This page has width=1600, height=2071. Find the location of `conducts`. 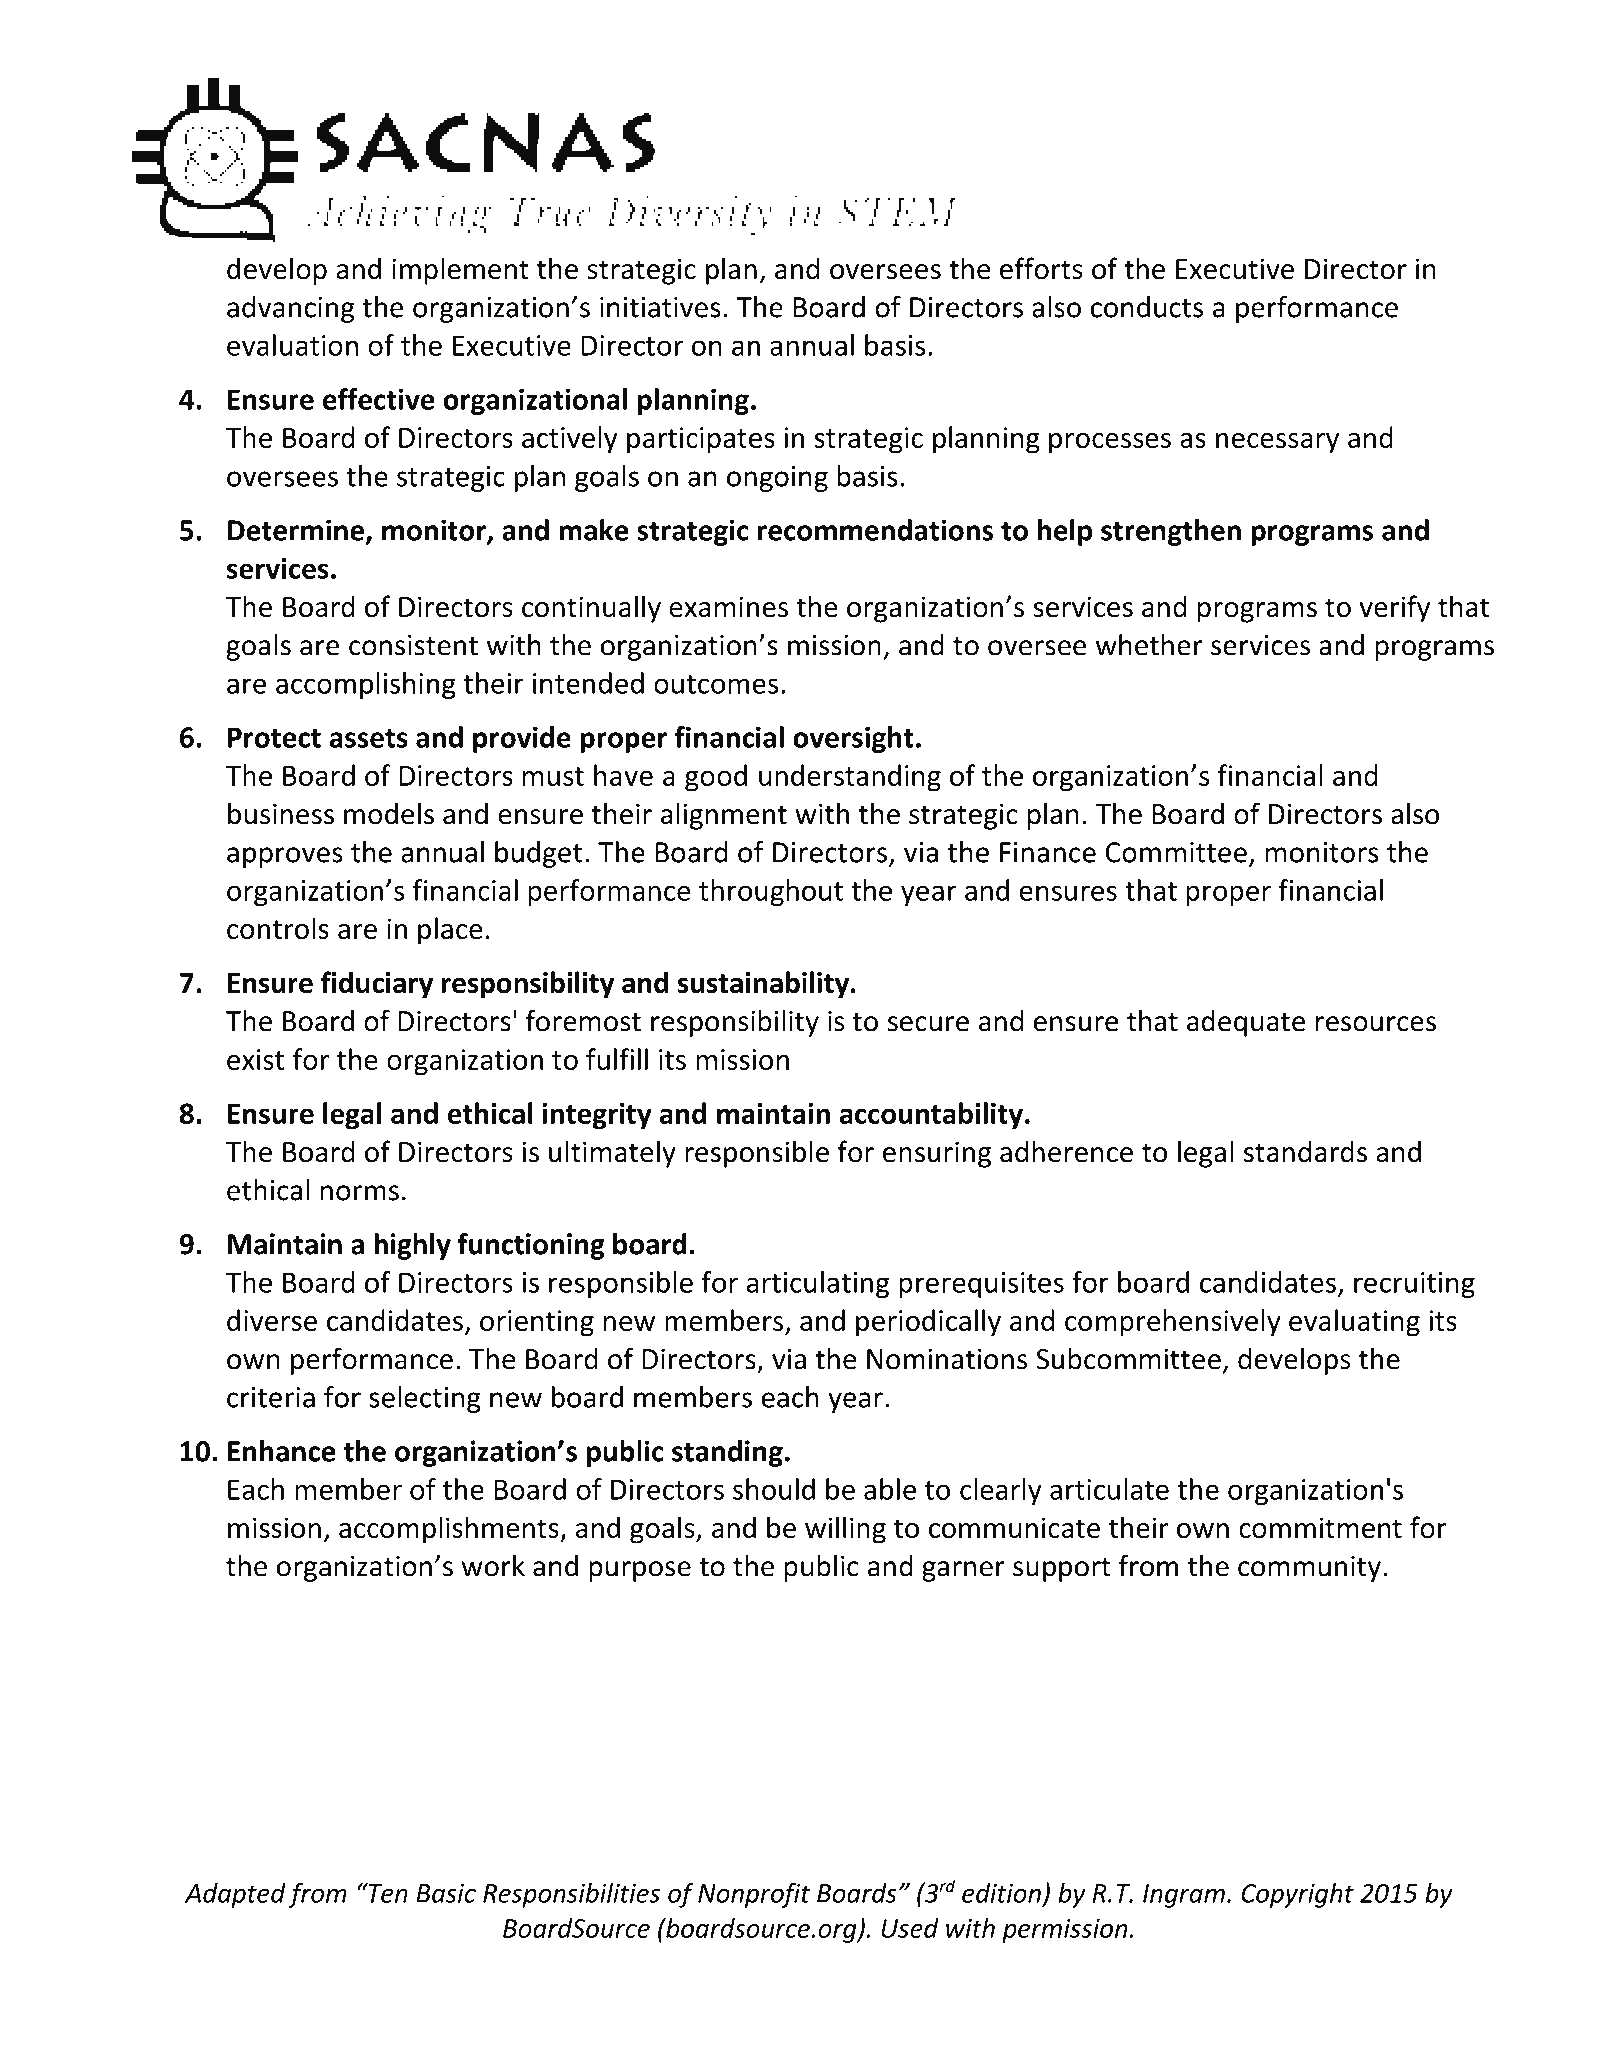

conducts is located at coordinates (1147, 307).
